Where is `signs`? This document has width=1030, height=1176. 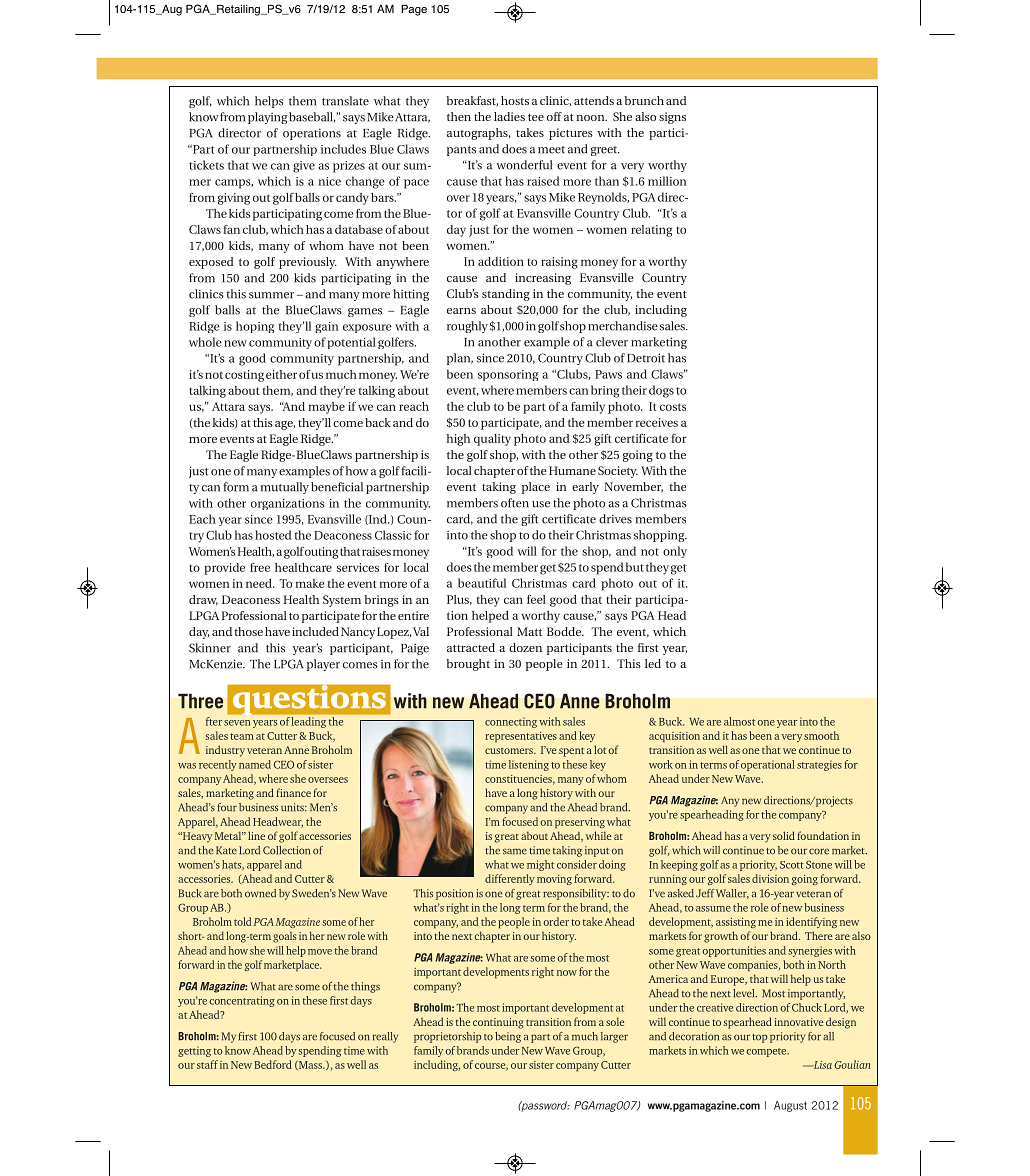 signs is located at coordinates (672, 118).
